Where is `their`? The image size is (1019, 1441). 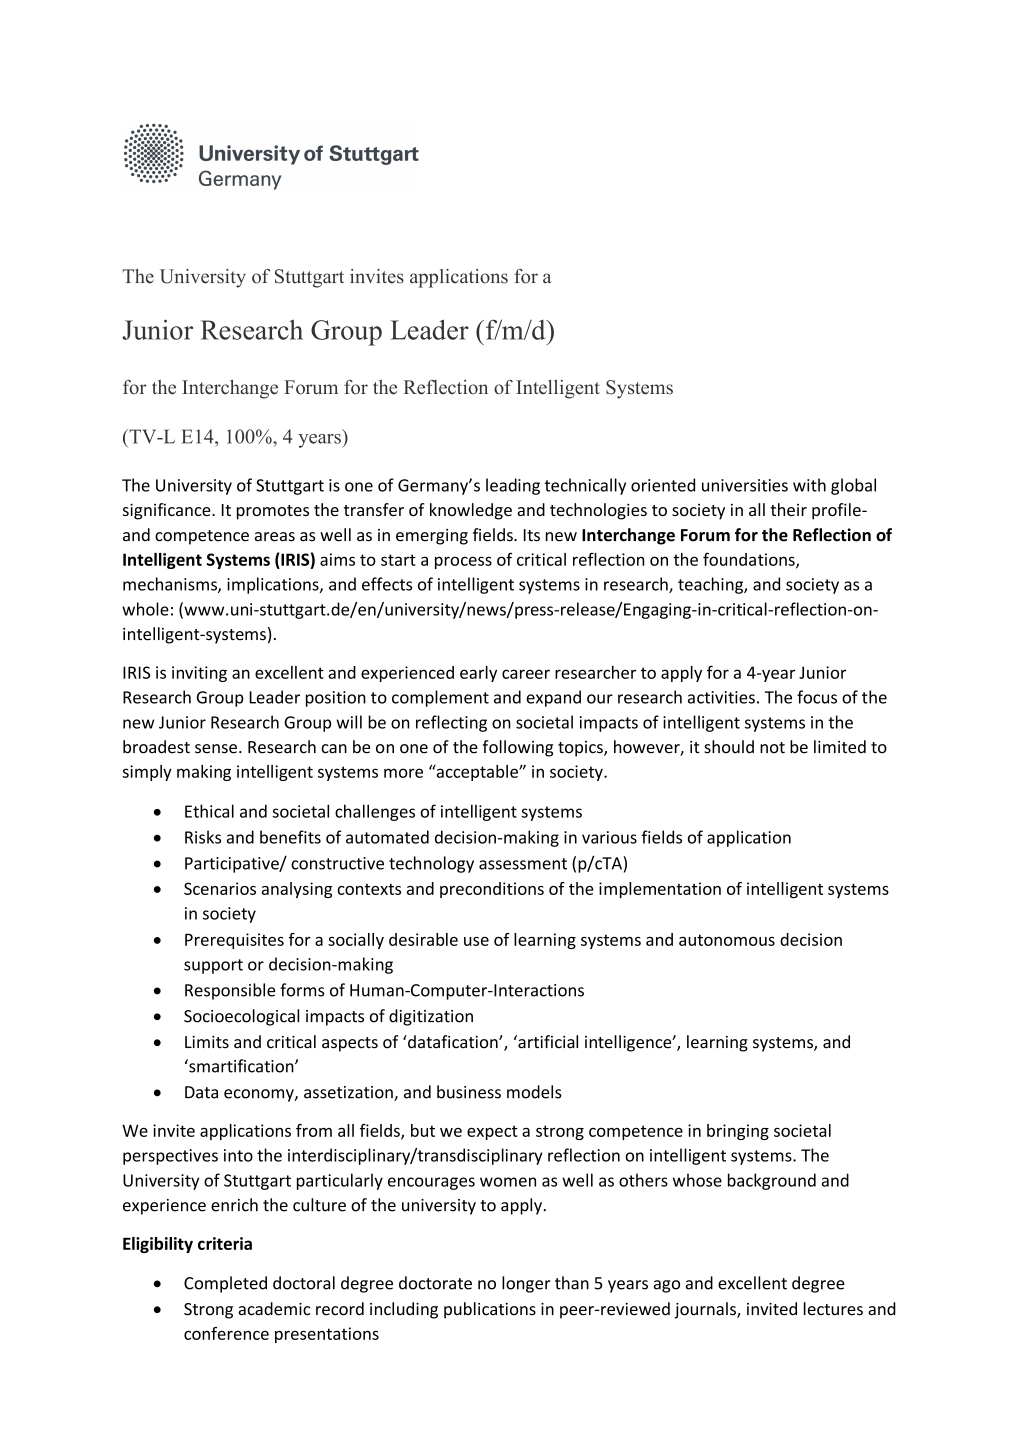
their is located at coordinates (788, 509).
